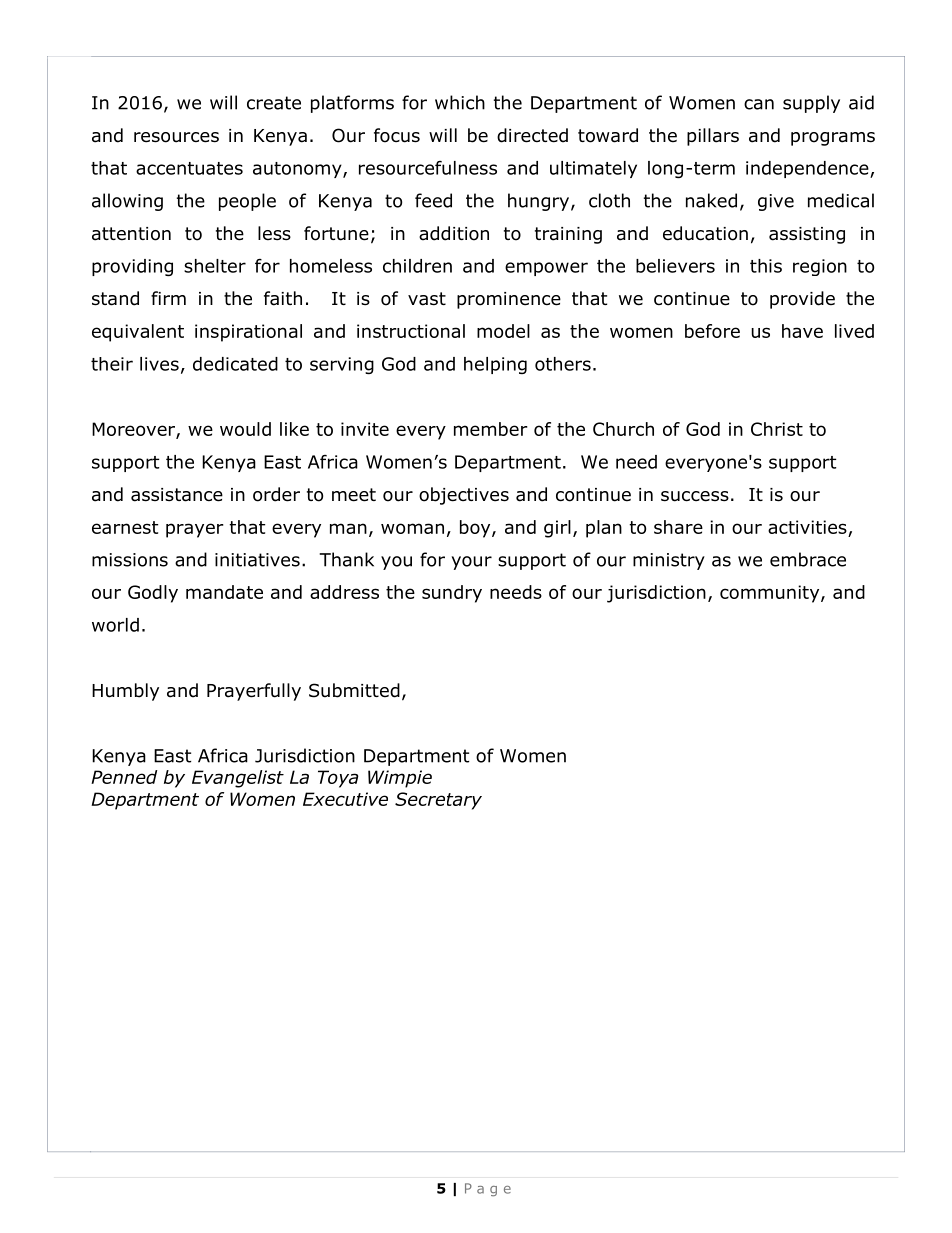 This screenshot has width=952, height=1233. Describe the element at coordinates (176, 137) in the screenshot. I see `resources` at that location.
